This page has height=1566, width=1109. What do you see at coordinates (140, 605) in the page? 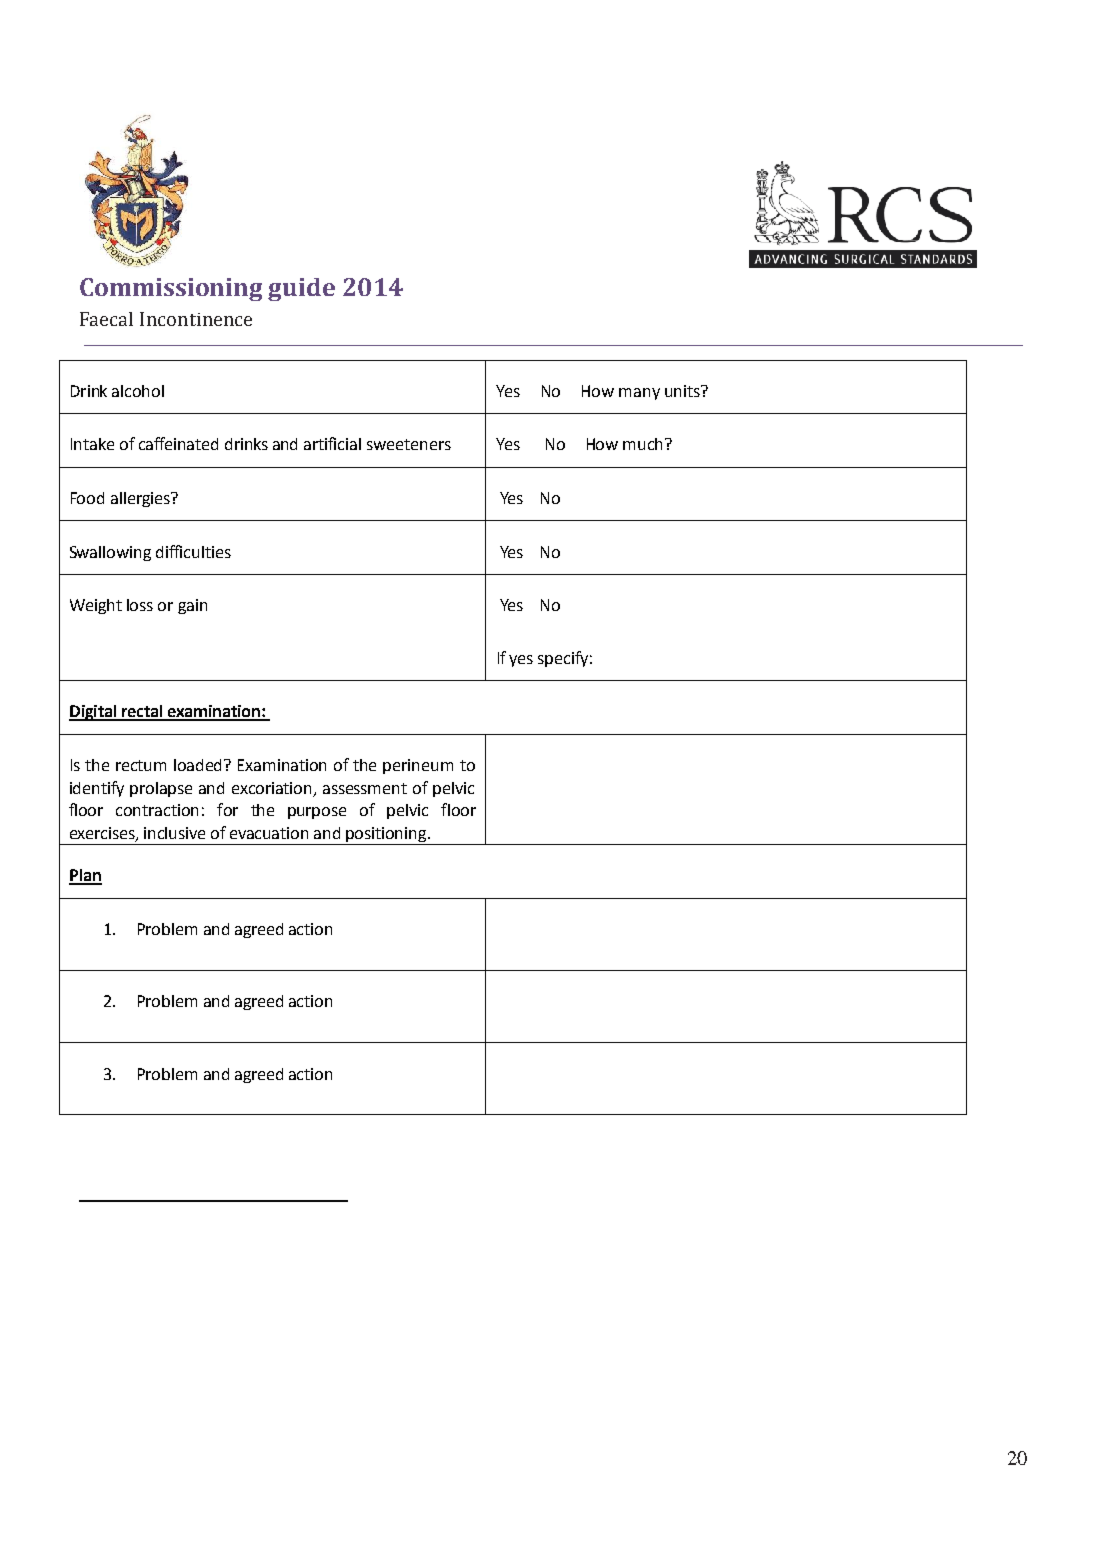
I see `loss` at bounding box center [140, 605].
